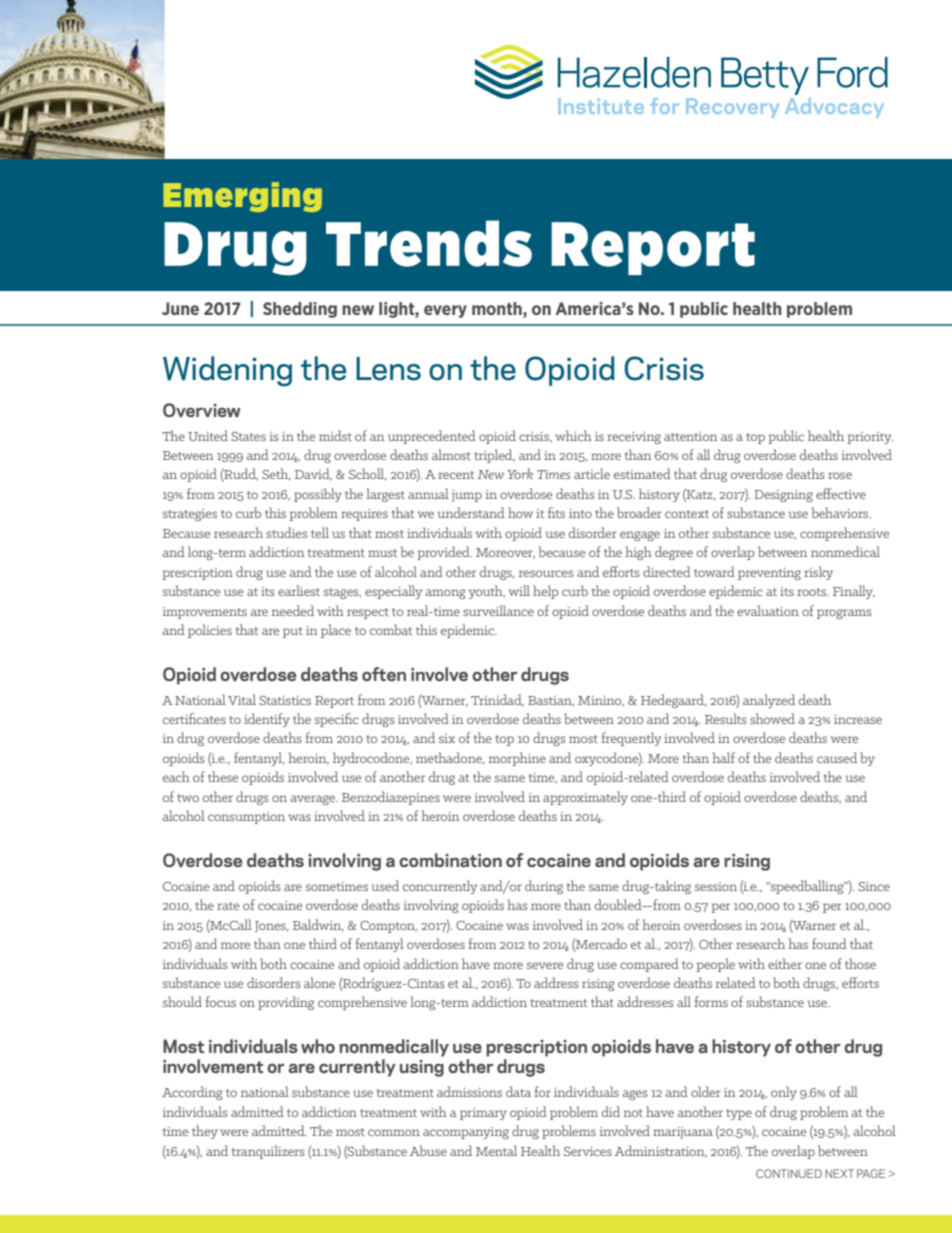 The image size is (952, 1233). Describe the element at coordinates (287, 532) in the document. I see `studies` at that location.
